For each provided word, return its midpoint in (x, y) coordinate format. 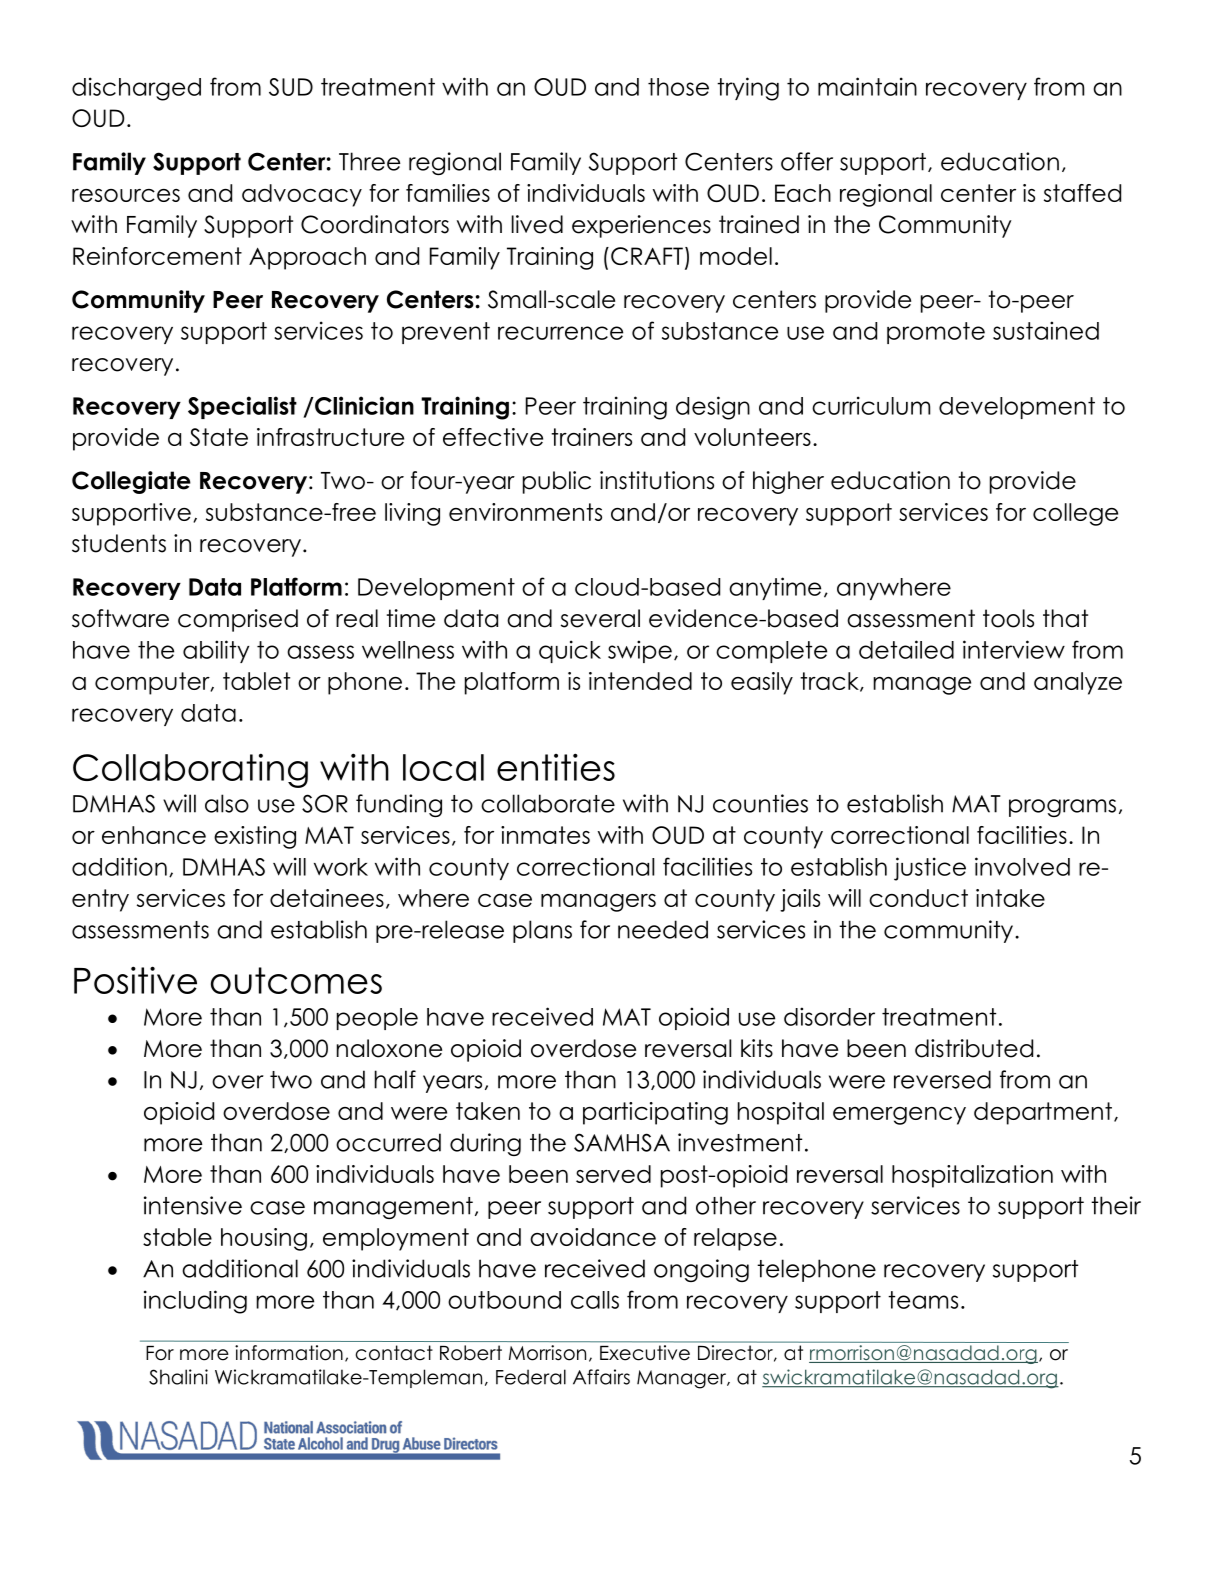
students (119, 543)
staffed (1082, 193)
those (678, 87)
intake (1010, 898)
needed (663, 929)
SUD (291, 87)
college (1075, 514)
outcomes (296, 980)
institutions (657, 480)
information (289, 1353)
